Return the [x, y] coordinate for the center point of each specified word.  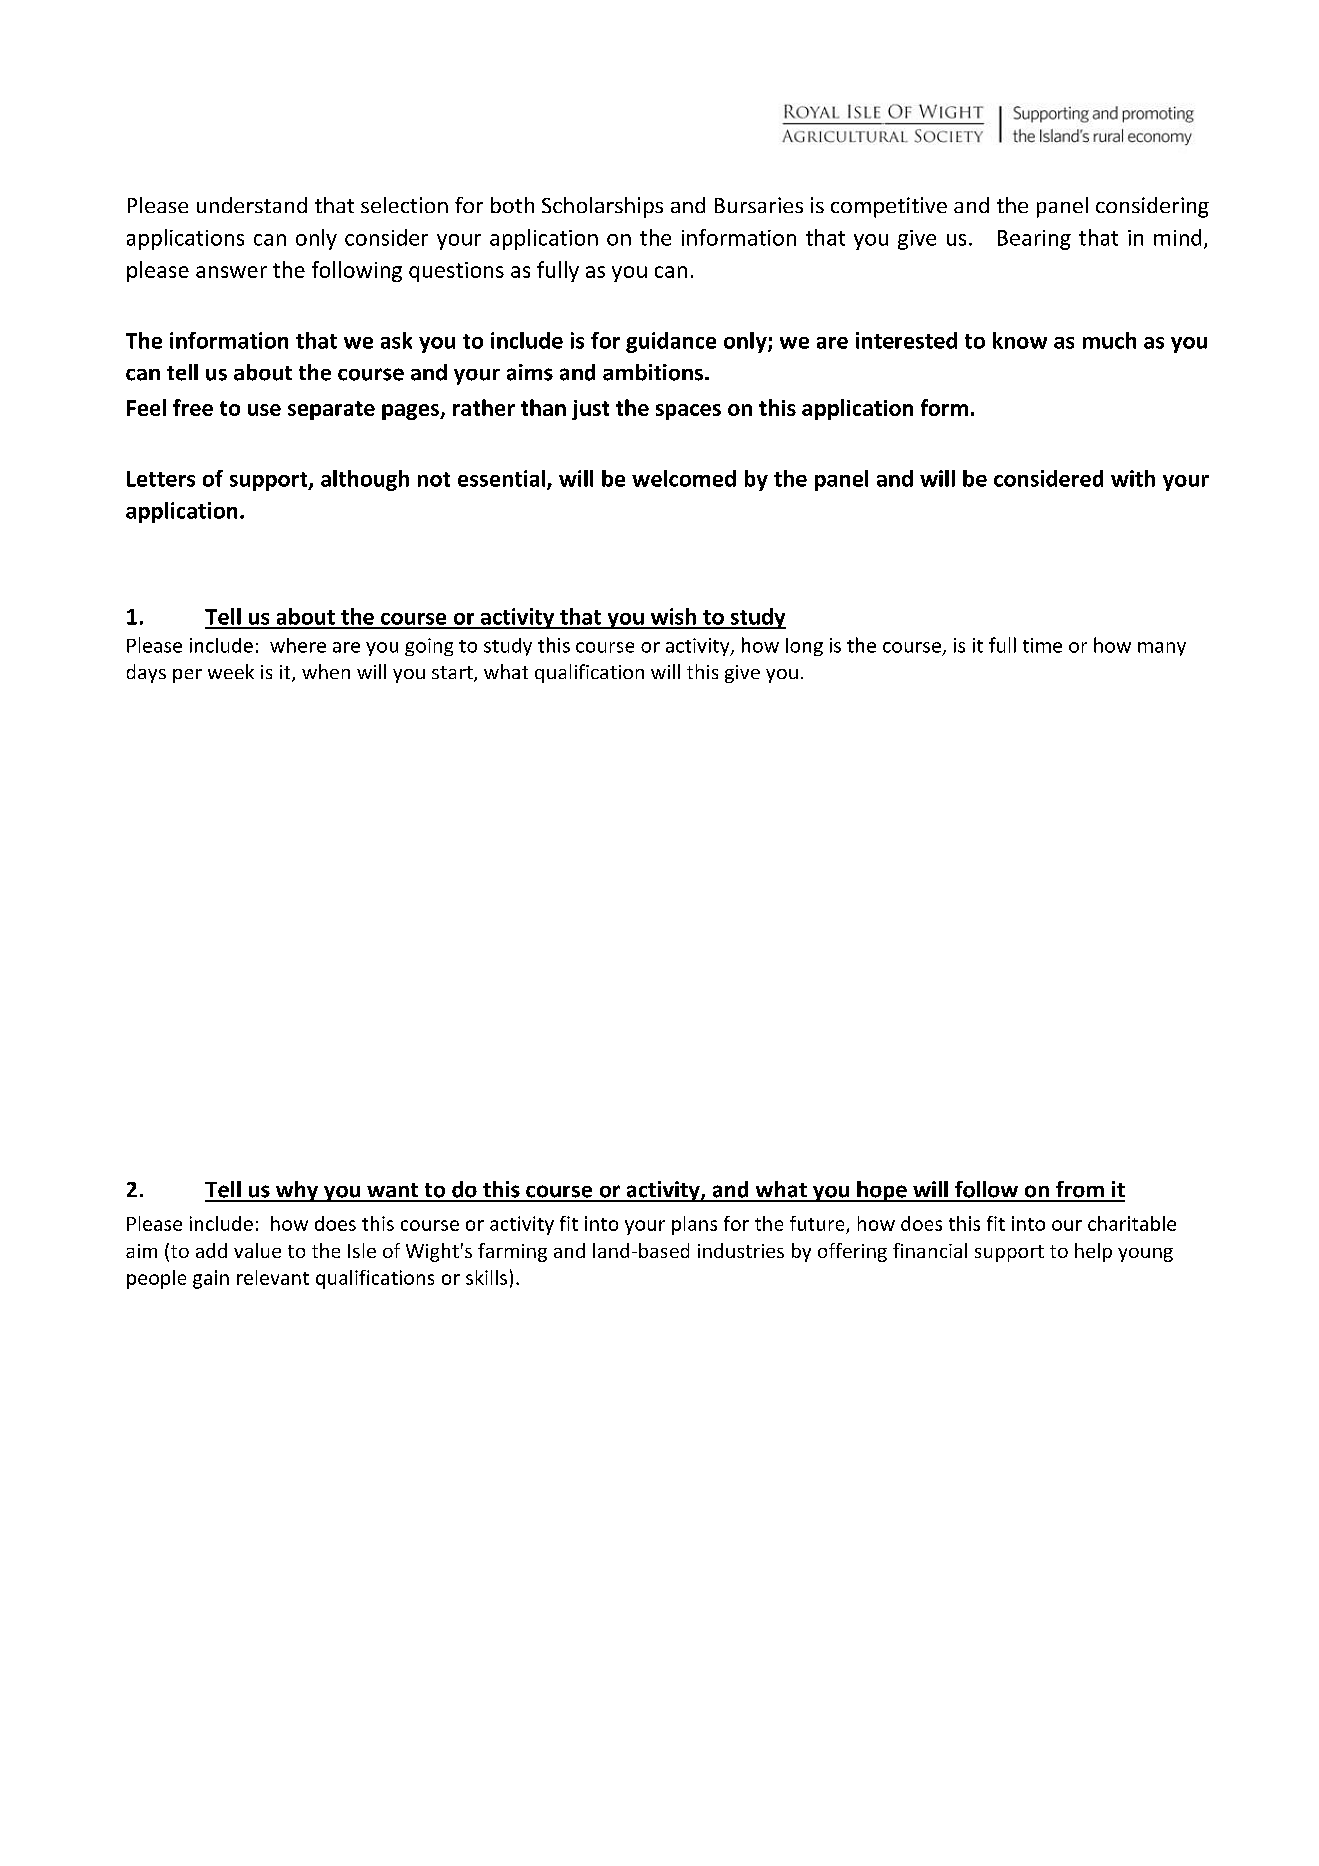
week [231, 671]
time [1042, 645]
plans [694, 1225]
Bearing [1034, 240]
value [257, 1250]
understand [252, 205]
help [1093, 1252]
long [804, 647]
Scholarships [602, 207]
